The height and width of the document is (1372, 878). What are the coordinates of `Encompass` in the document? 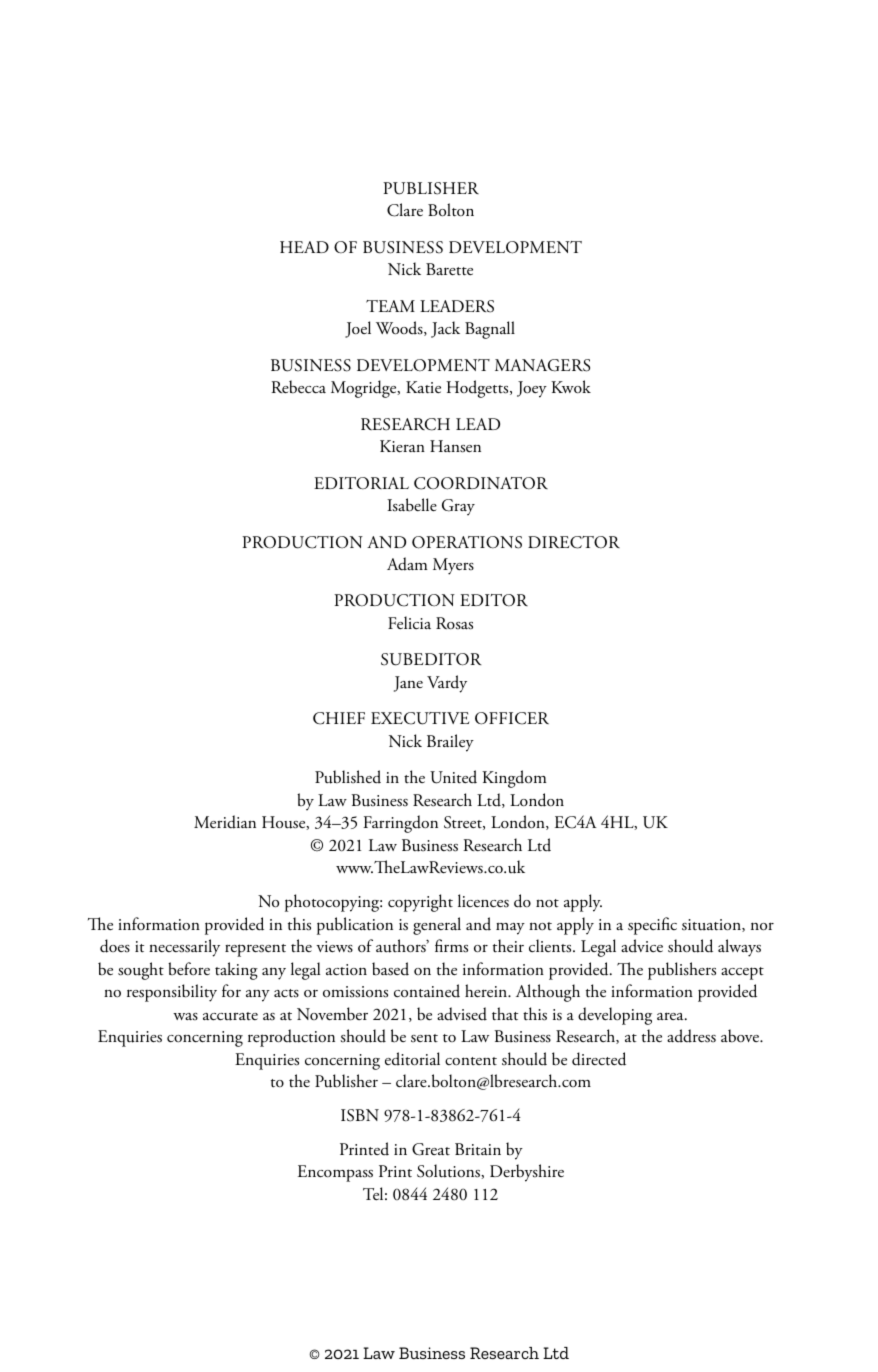 It's located at (335, 1173).
